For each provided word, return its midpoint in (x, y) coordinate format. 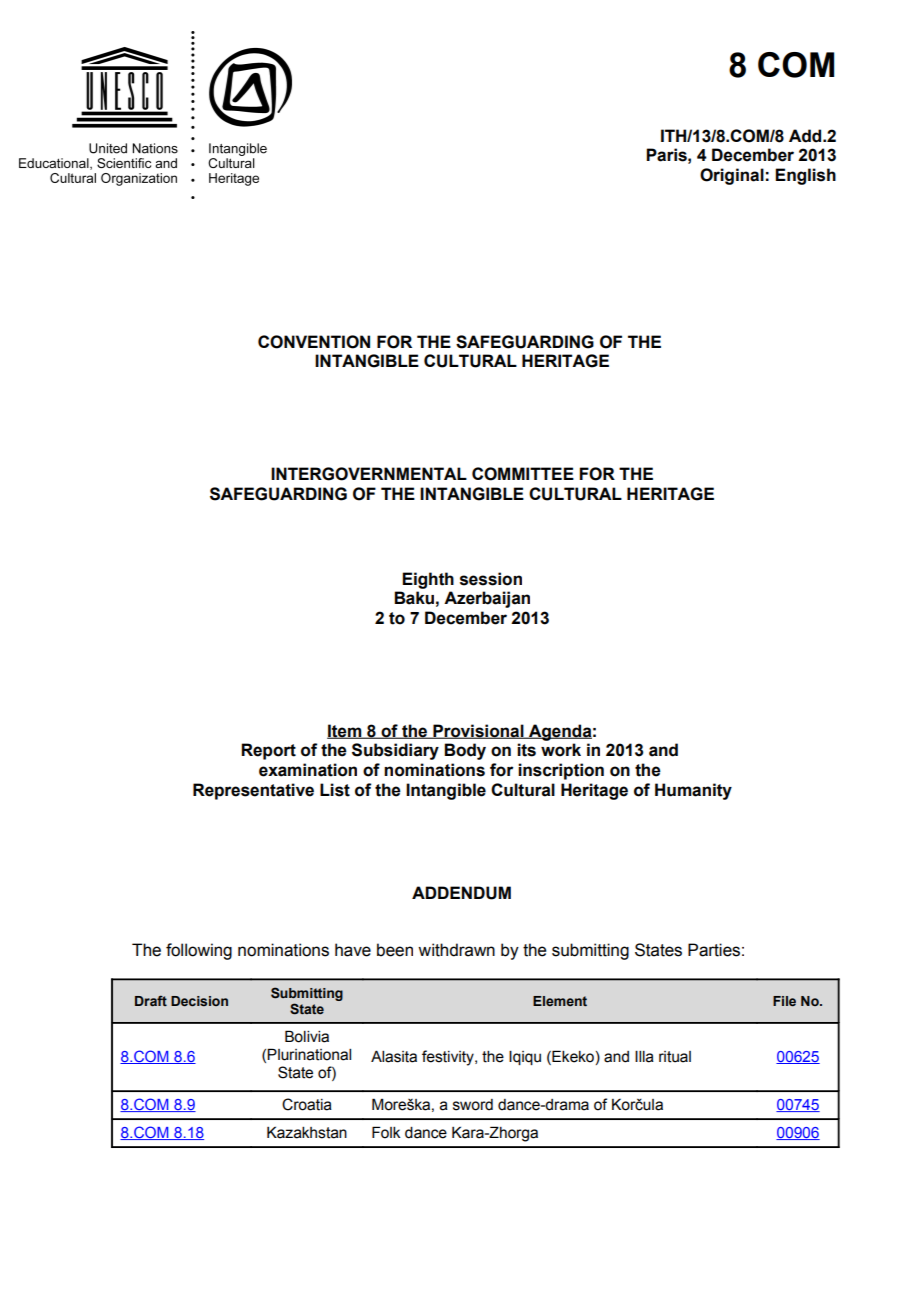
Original (732, 176)
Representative (253, 791)
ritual (675, 1057)
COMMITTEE (523, 474)
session (491, 579)
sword (473, 1105)
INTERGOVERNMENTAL (369, 474)
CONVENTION (314, 342)
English (805, 176)
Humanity (693, 791)
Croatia (307, 1104)
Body (465, 751)
